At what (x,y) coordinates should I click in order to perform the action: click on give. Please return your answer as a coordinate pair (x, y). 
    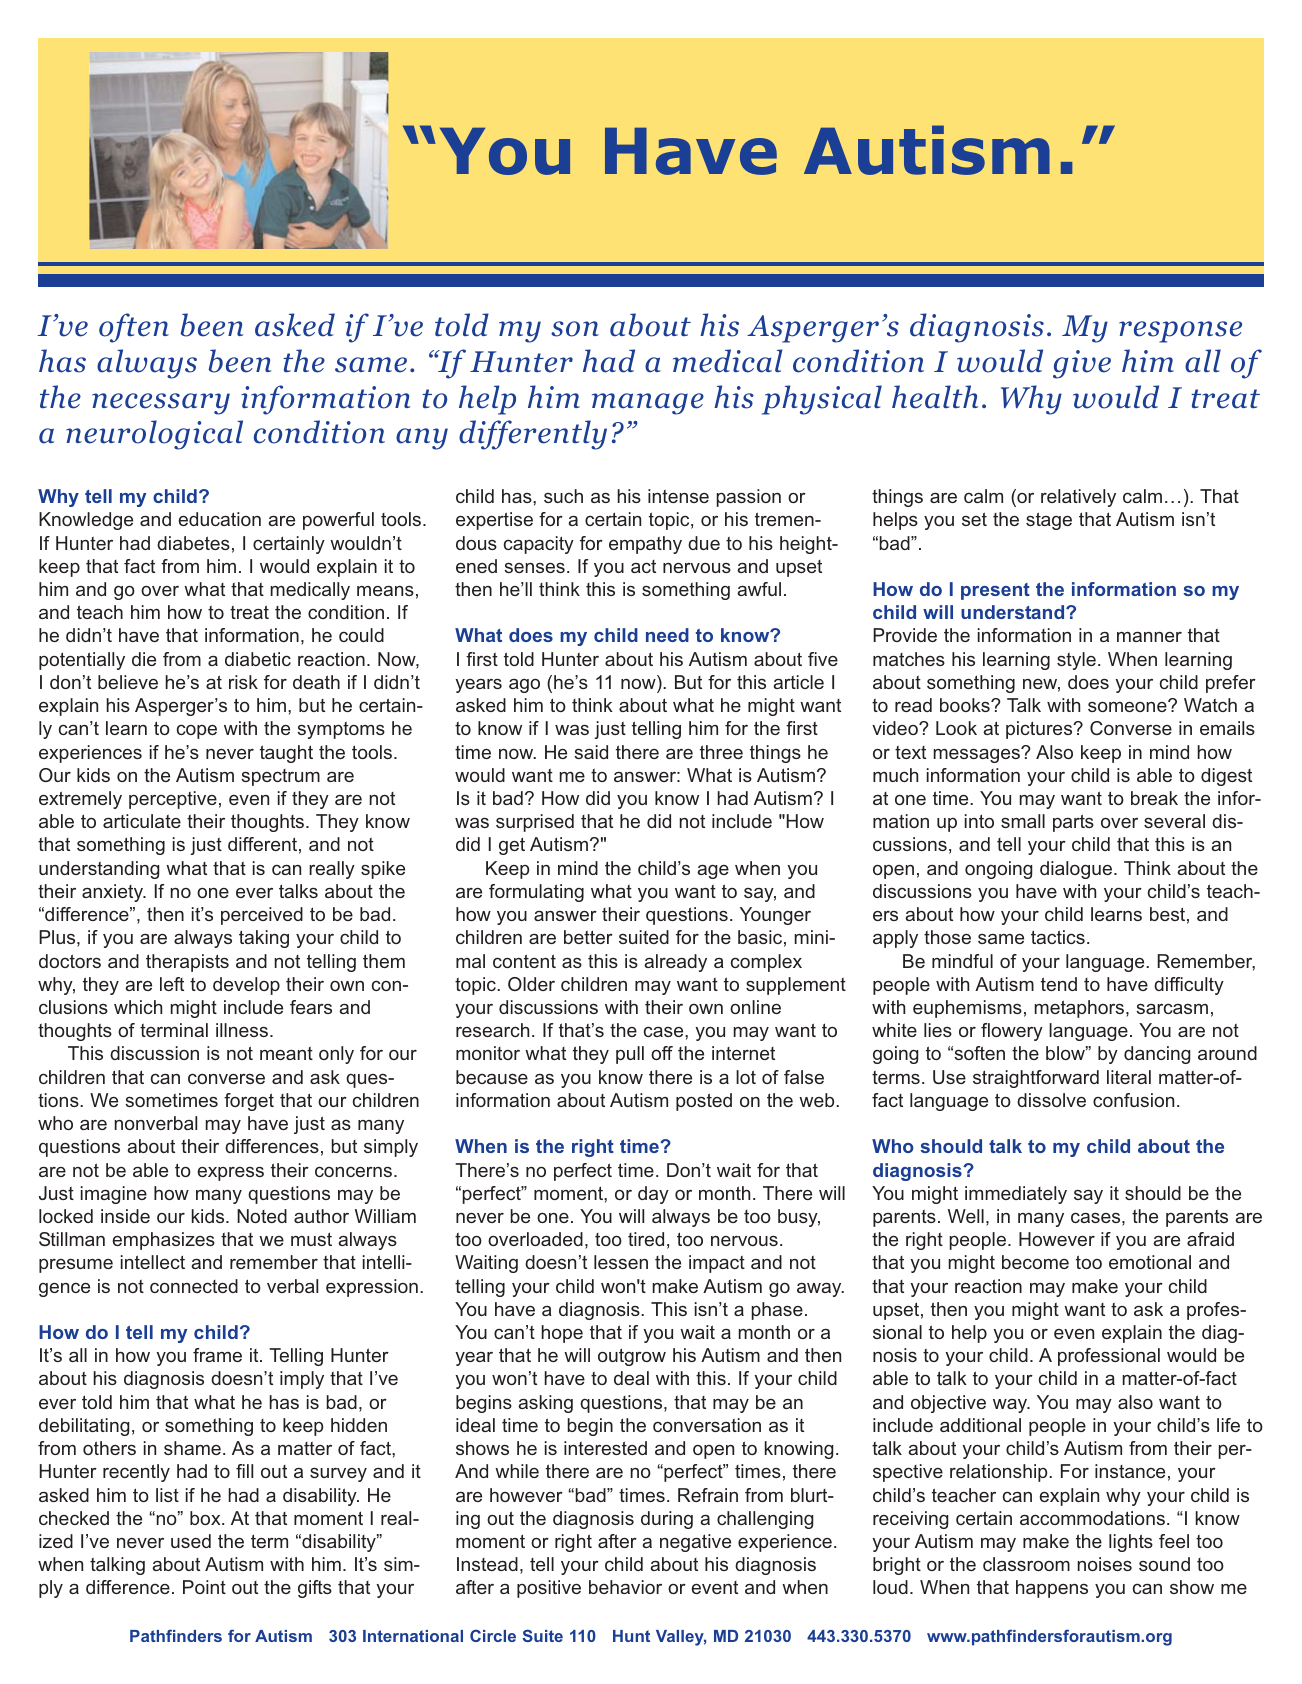
    Looking at the image, I should click on (1082, 364).
